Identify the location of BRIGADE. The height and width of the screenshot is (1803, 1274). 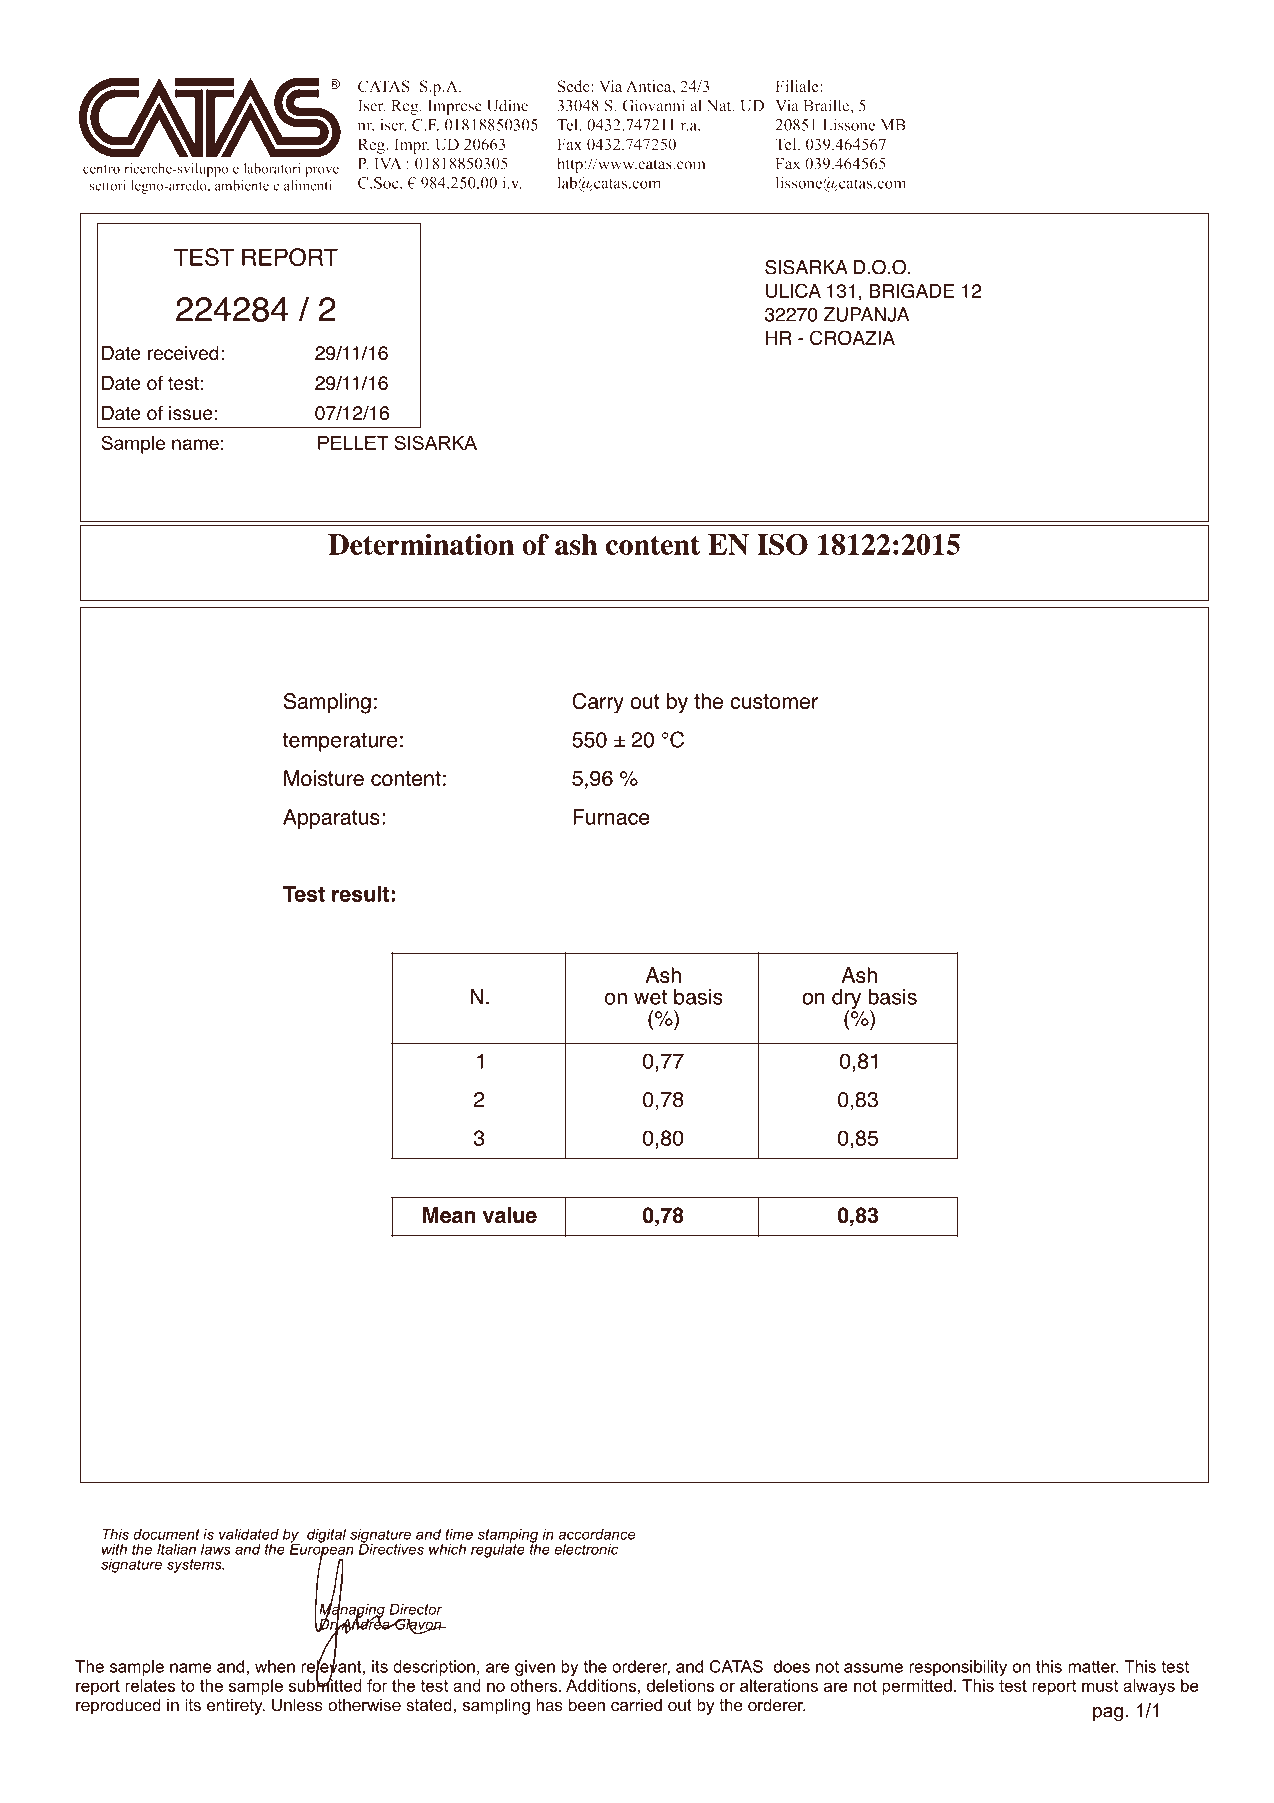
(911, 290).
